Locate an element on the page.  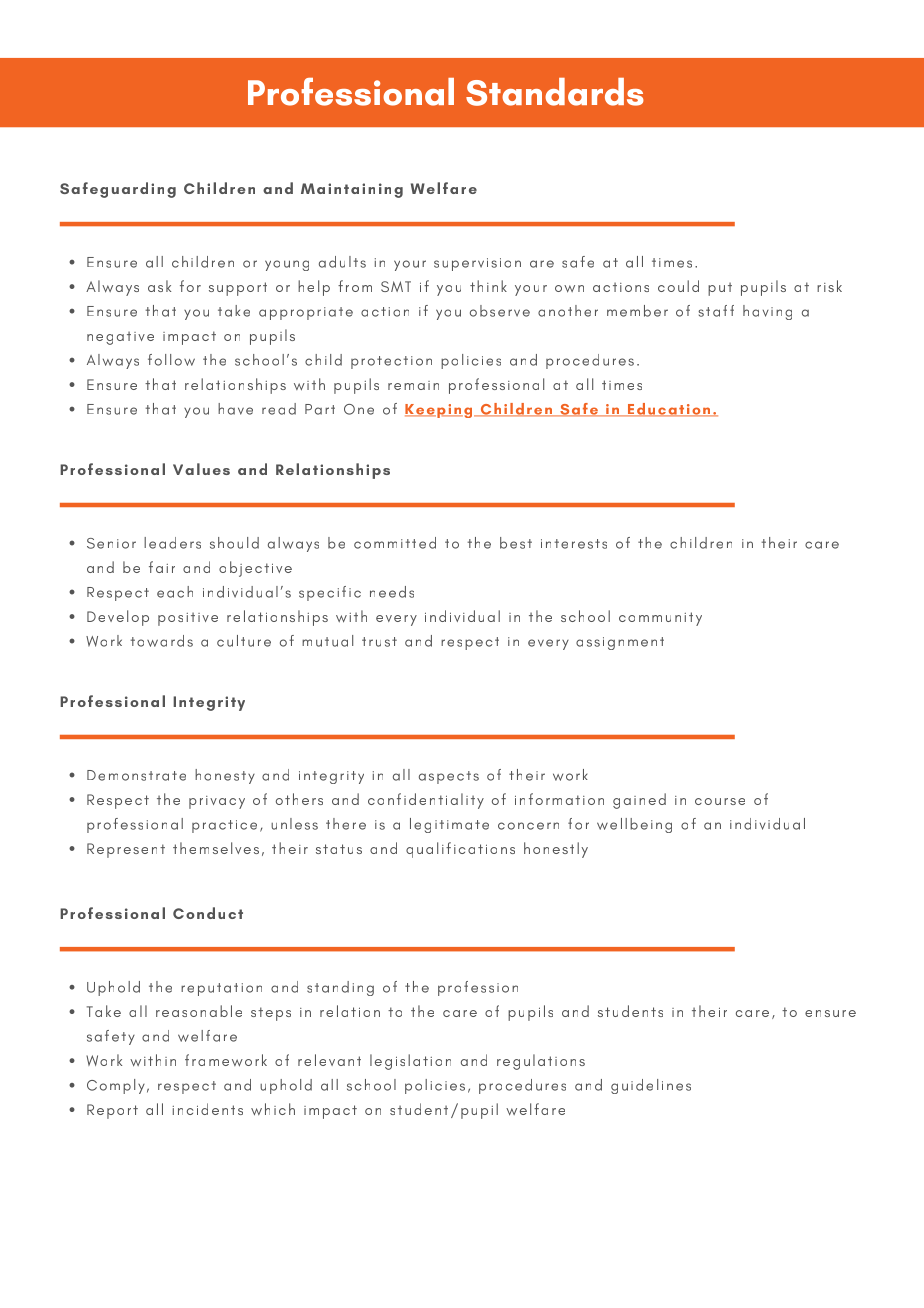
Education is located at coordinates (669, 410).
